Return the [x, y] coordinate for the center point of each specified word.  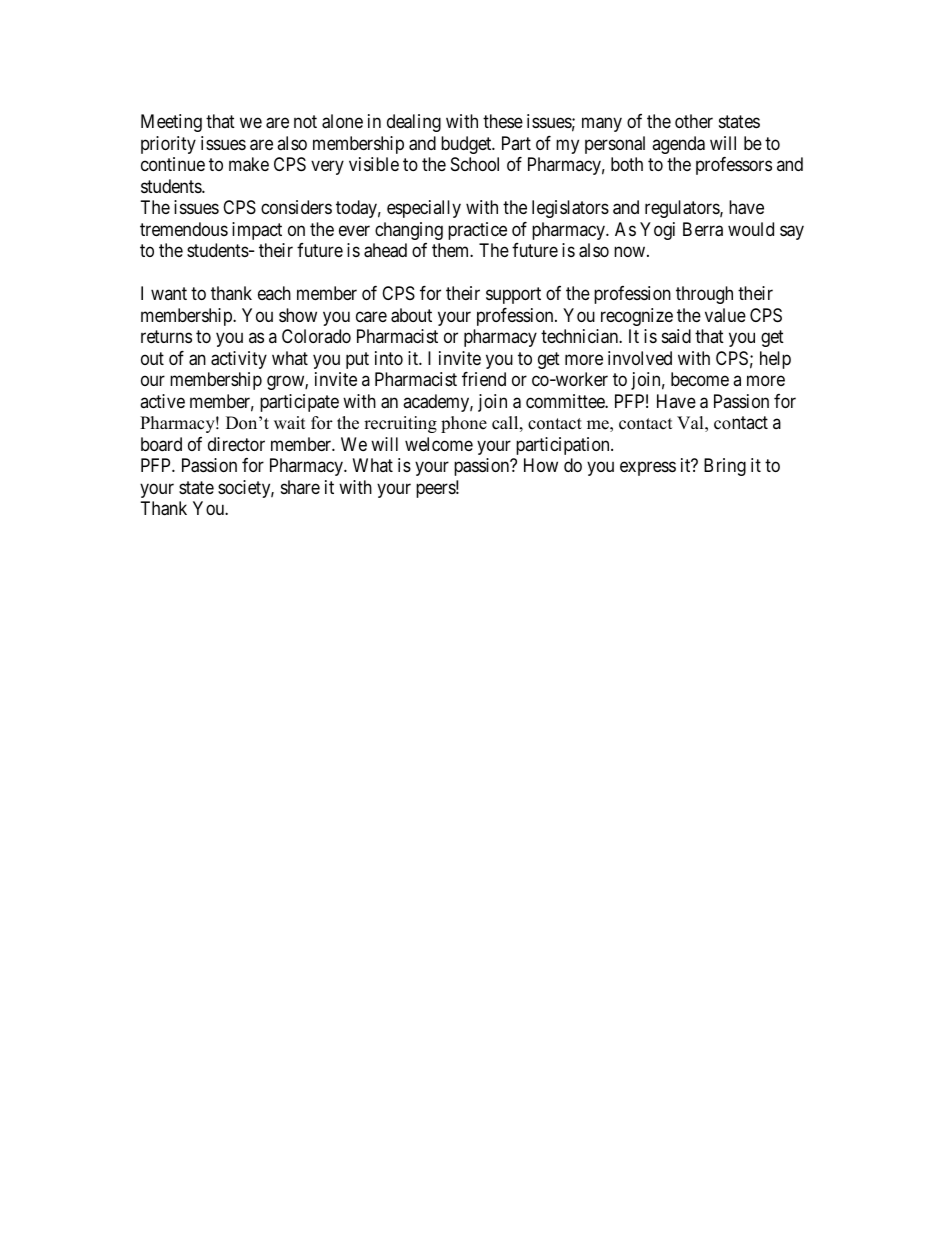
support [513, 296]
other [694, 121]
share [300, 487]
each [274, 293]
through [704, 295]
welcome [439, 444]
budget [467, 145]
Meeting [171, 123]
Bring [725, 467]
